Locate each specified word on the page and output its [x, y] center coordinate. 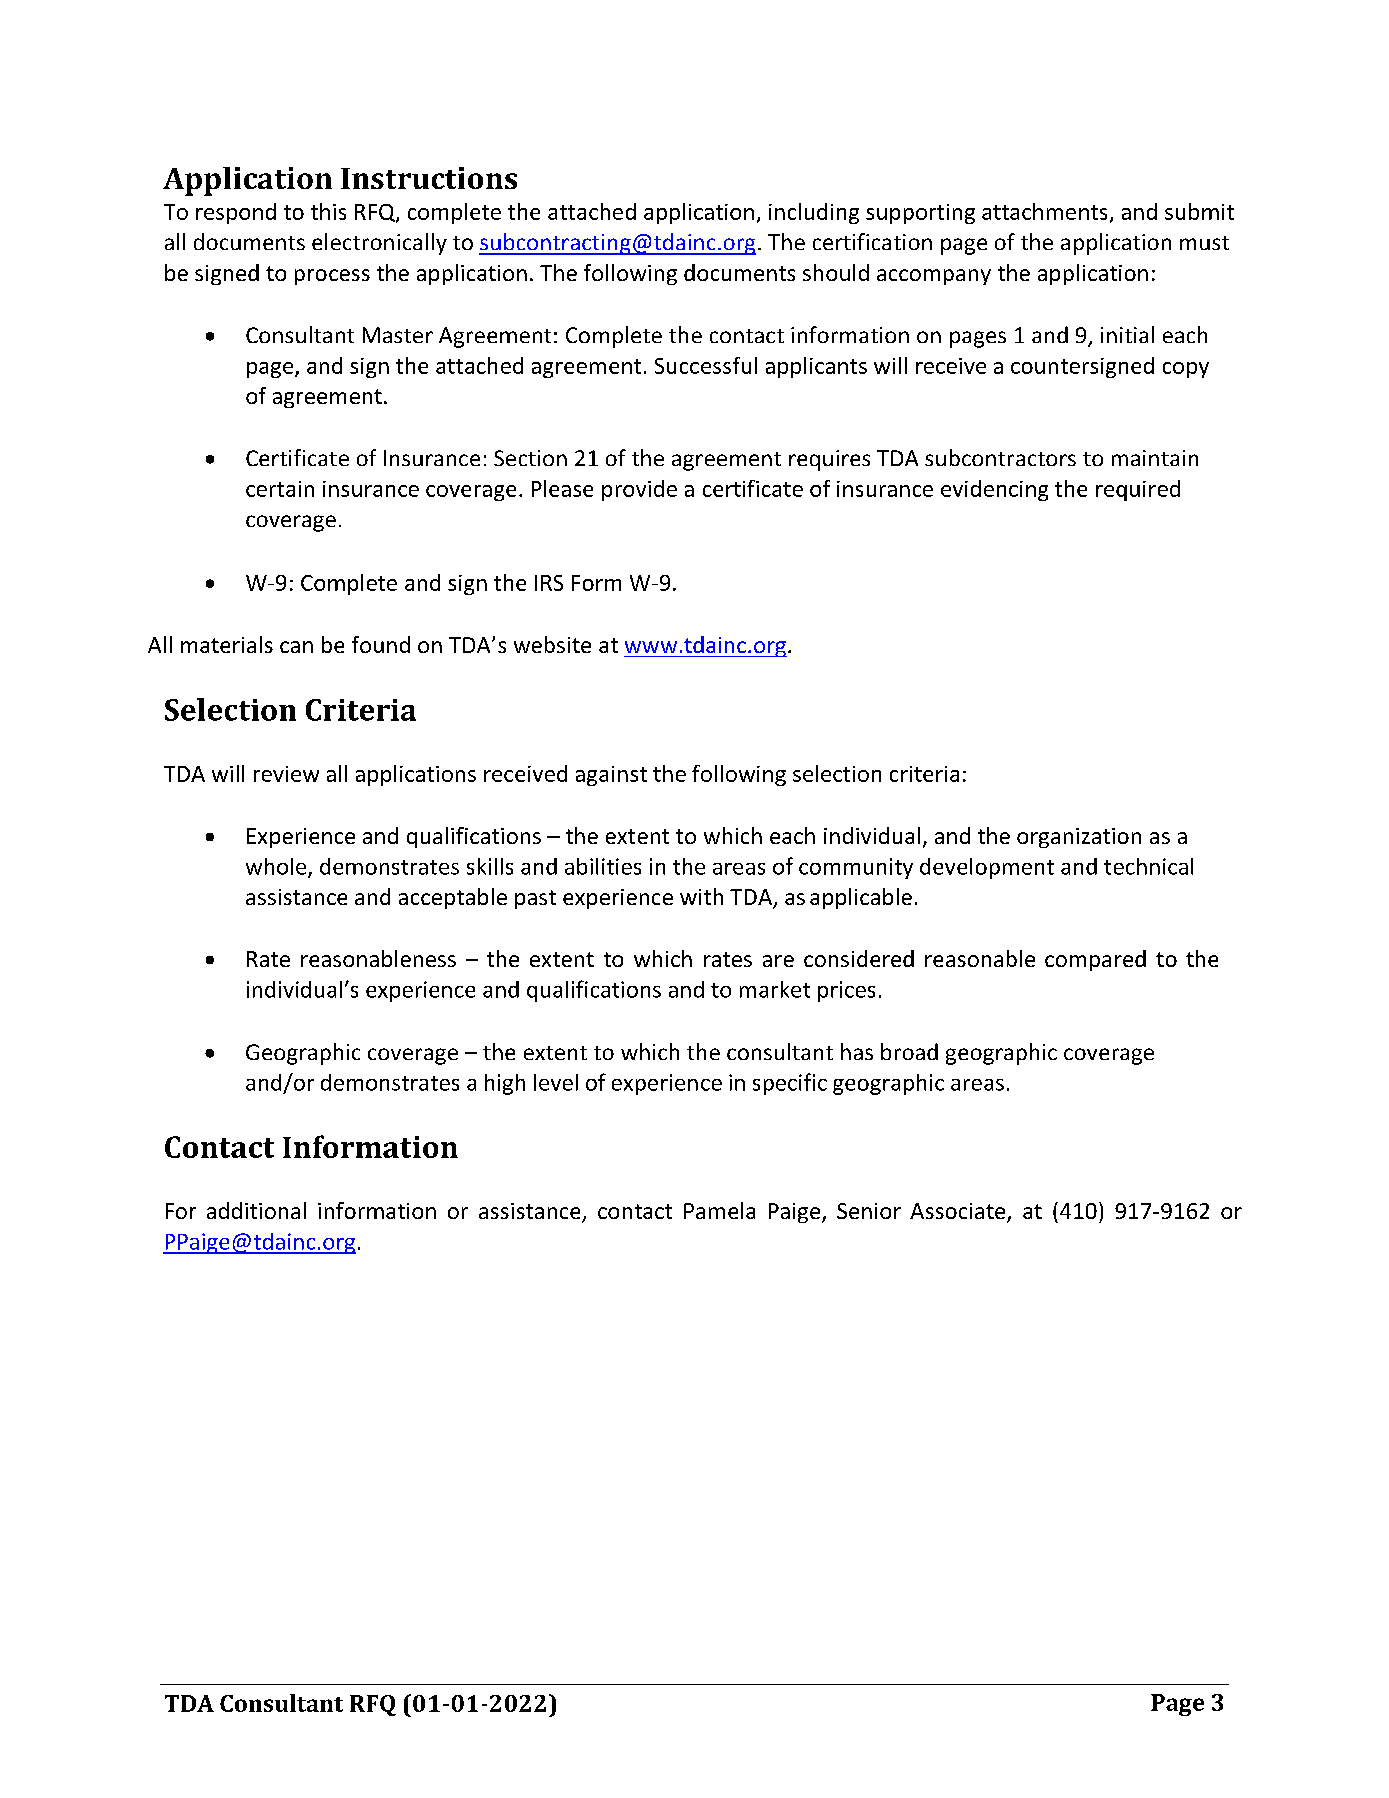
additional [256, 1210]
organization [1079, 838]
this [328, 211]
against [611, 776]
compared [1095, 960]
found [381, 644]
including [814, 213]
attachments [1044, 211]
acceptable [453, 898]
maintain [1155, 458]
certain [280, 489]
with [701, 896]
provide [639, 490]
